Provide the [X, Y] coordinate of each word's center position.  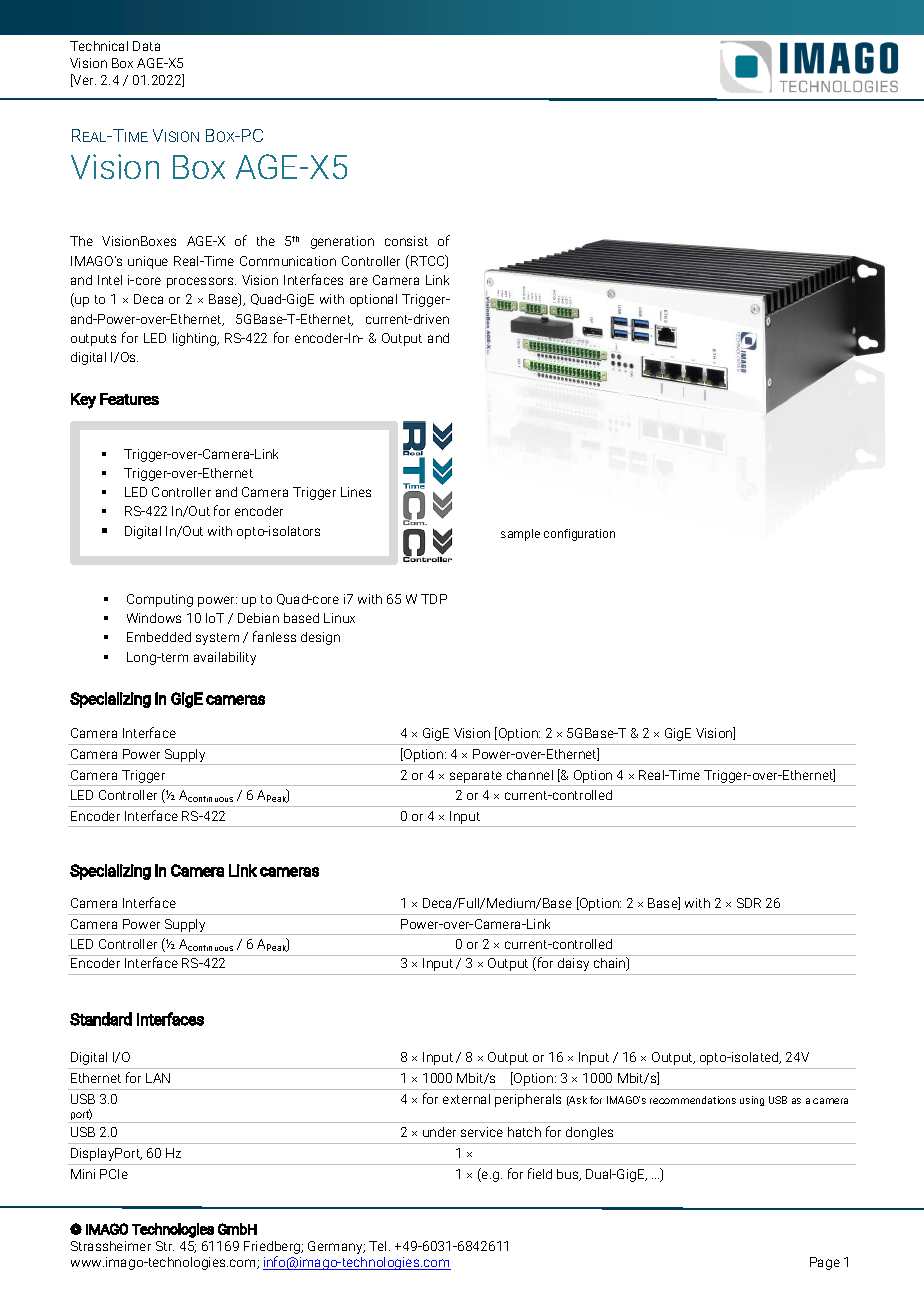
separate [476, 777]
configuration [579, 535]
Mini [83, 1174]
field [540, 1173]
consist [406, 241]
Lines [356, 492]
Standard [101, 1019]
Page [825, 1263]
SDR [749, 903]
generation [342, 242]
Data [146, 46]
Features [129, 399]
